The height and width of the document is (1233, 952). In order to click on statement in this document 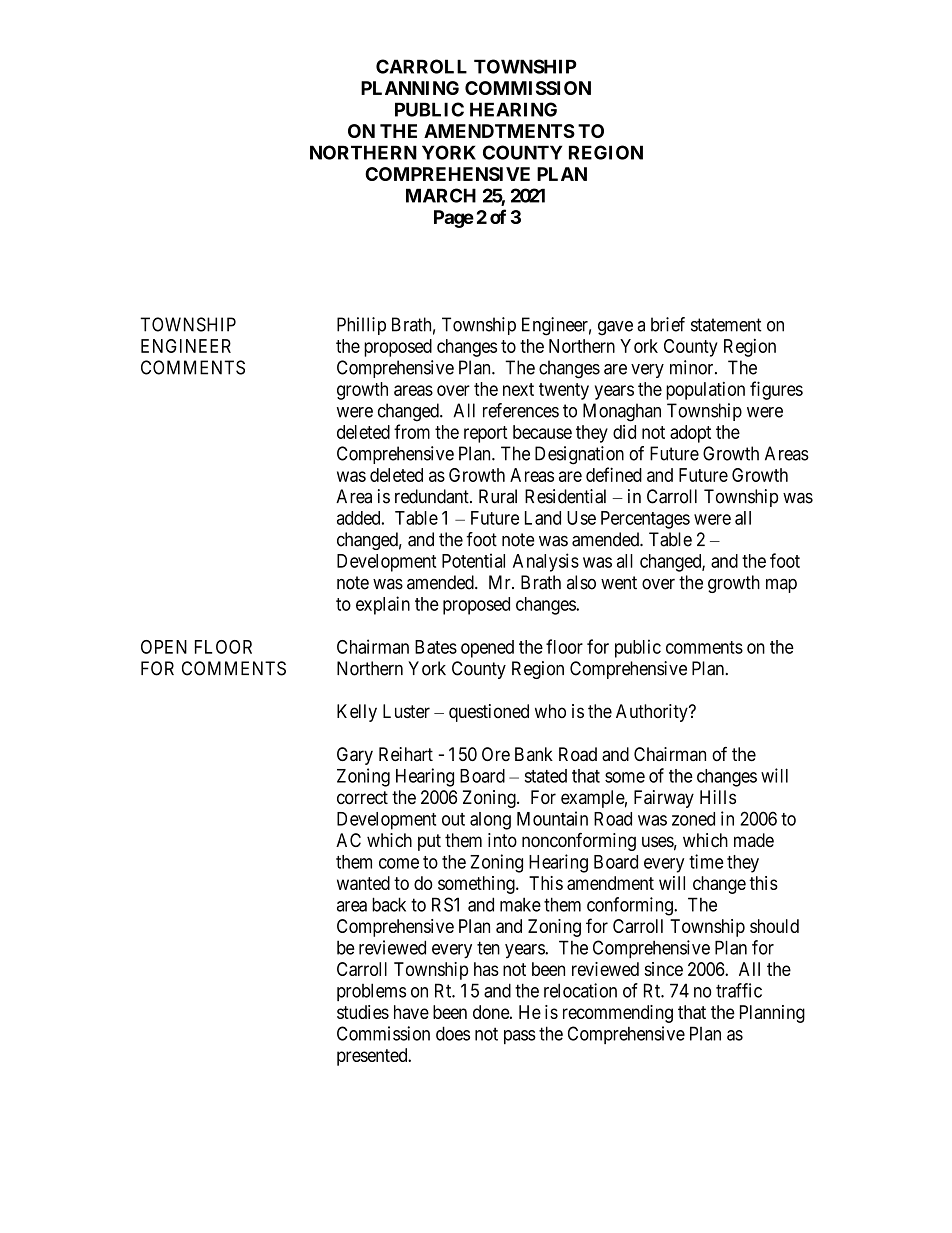, I will do `click(726, 325)`.
